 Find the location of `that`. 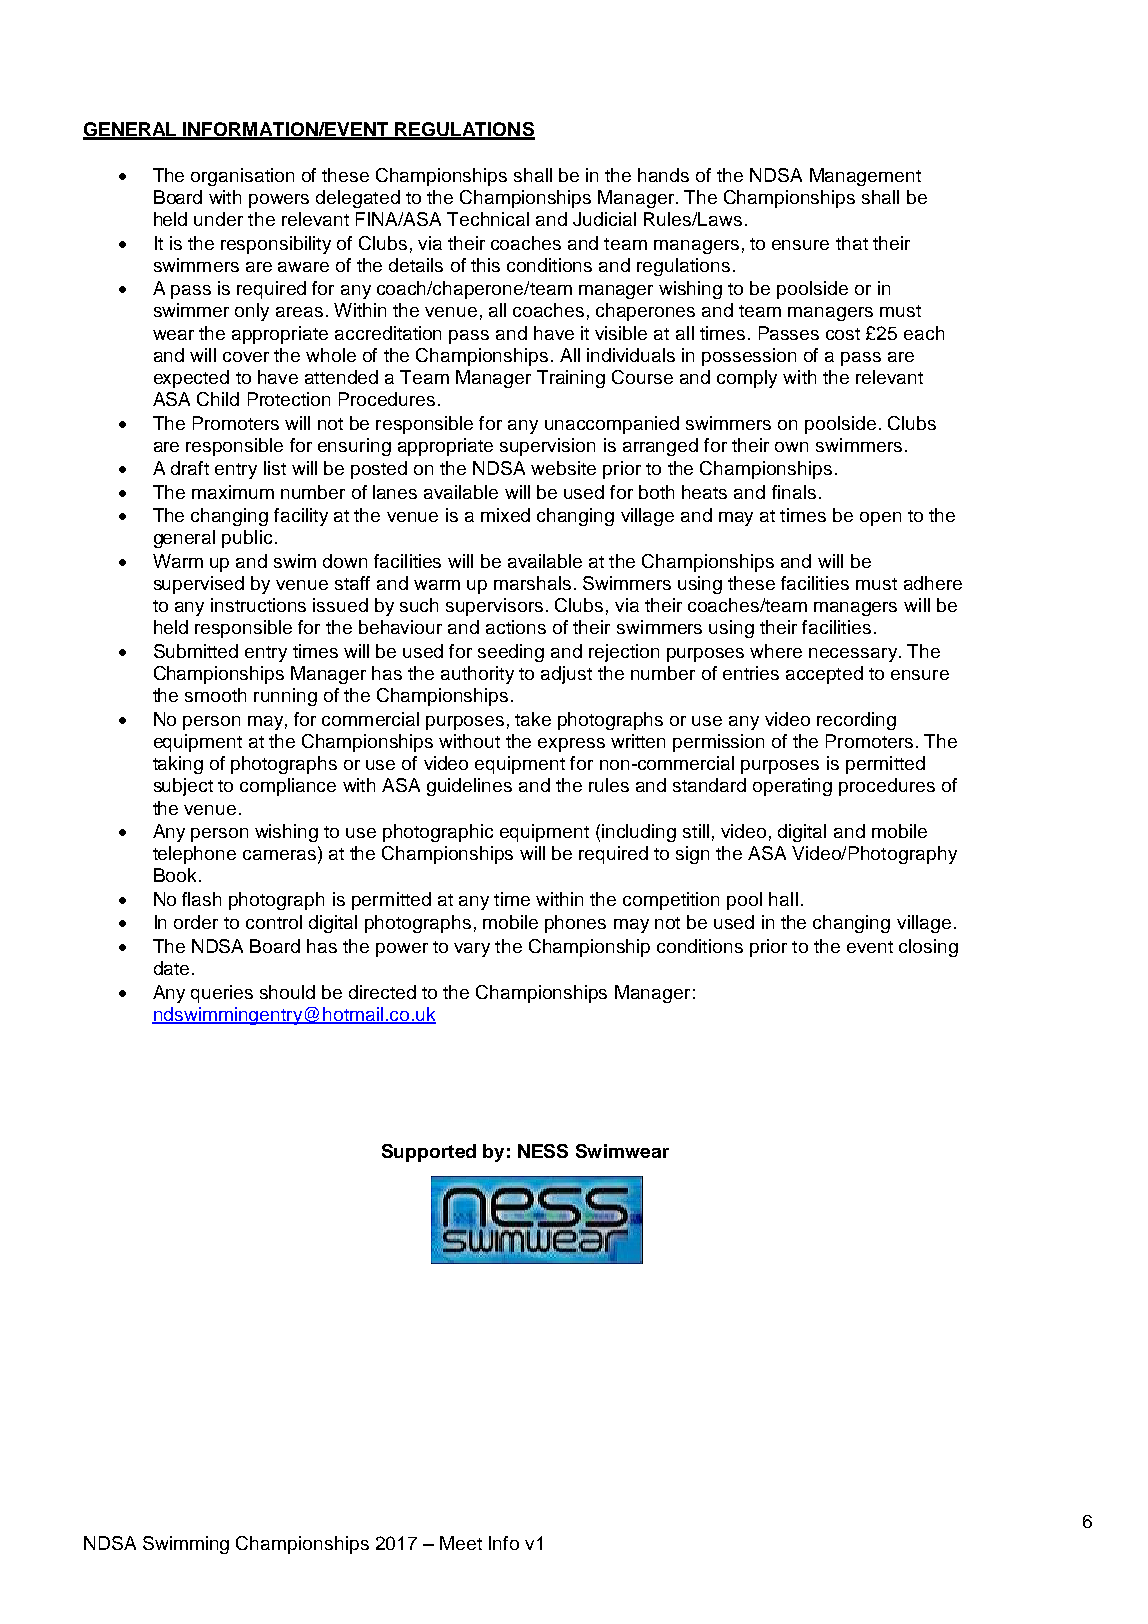

that is located at coordinates (852, 243).
